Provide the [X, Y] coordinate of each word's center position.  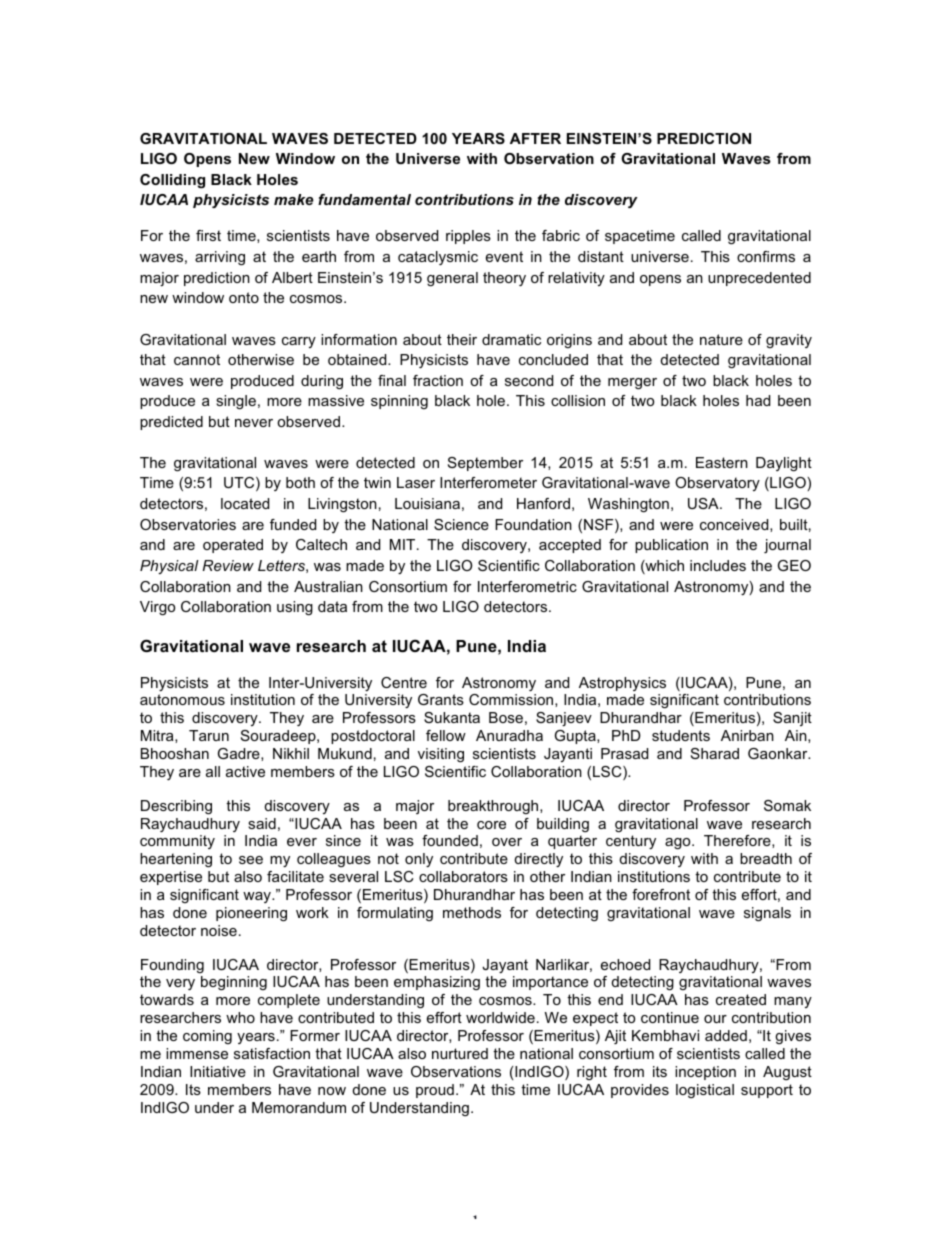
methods [472, 912]
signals [767, 914]
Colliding [172, 181]
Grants [441, 699]
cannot [197, 359]
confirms [766, 256]
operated [233, 546]
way [258, 897]
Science [461, 524]
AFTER [535, 138]
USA [704, 503]
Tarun [209, 735]
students [681, 735]
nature [721, 339]
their [462, 339]
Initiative [218, 1071]
